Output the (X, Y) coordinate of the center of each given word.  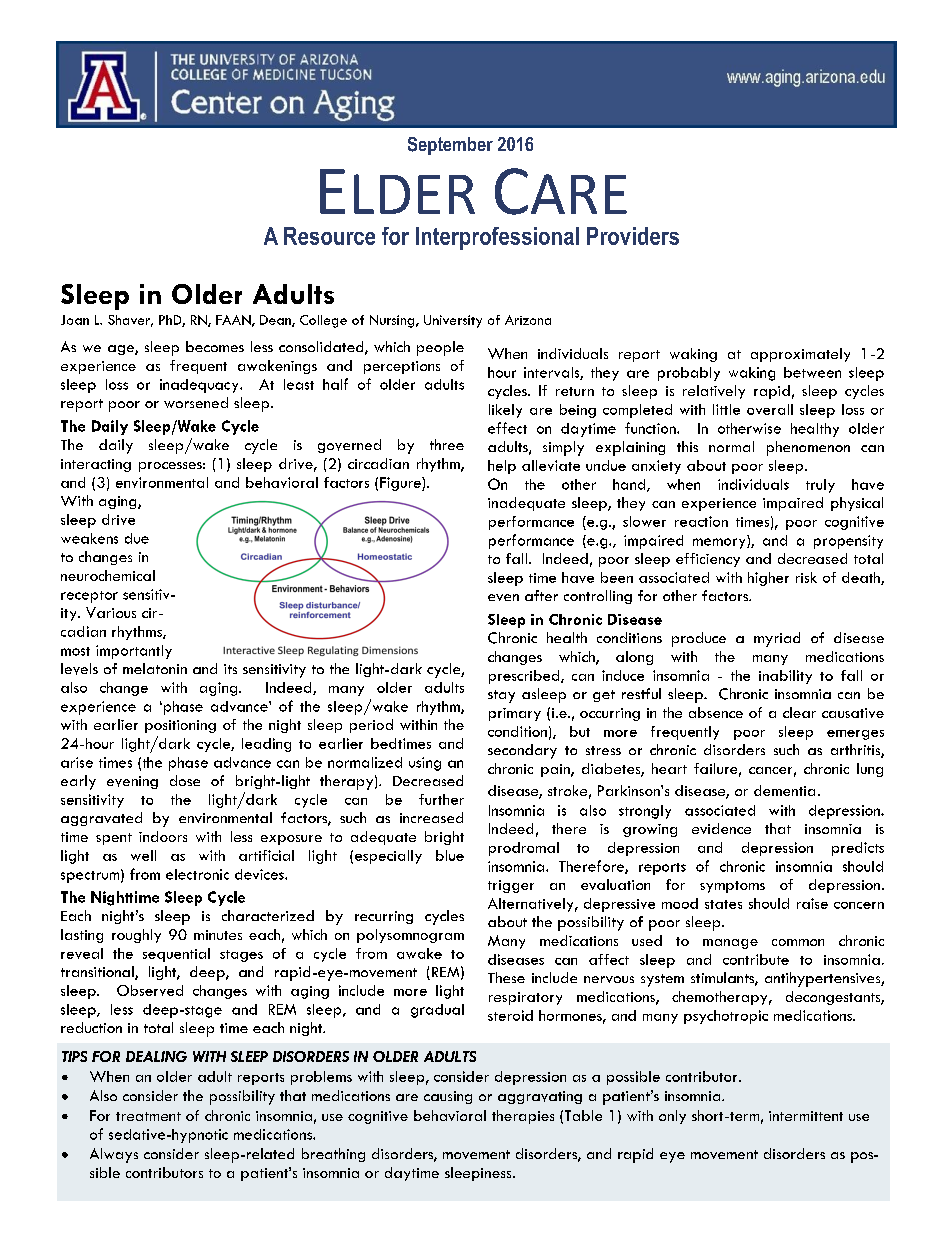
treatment (148, 1116)
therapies (523, 1117)
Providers (633, 236)
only (672, 1117)
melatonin (155, 668)
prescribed (525, 677)
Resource (329, 236)
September (450, 146)
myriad (777, 639)
